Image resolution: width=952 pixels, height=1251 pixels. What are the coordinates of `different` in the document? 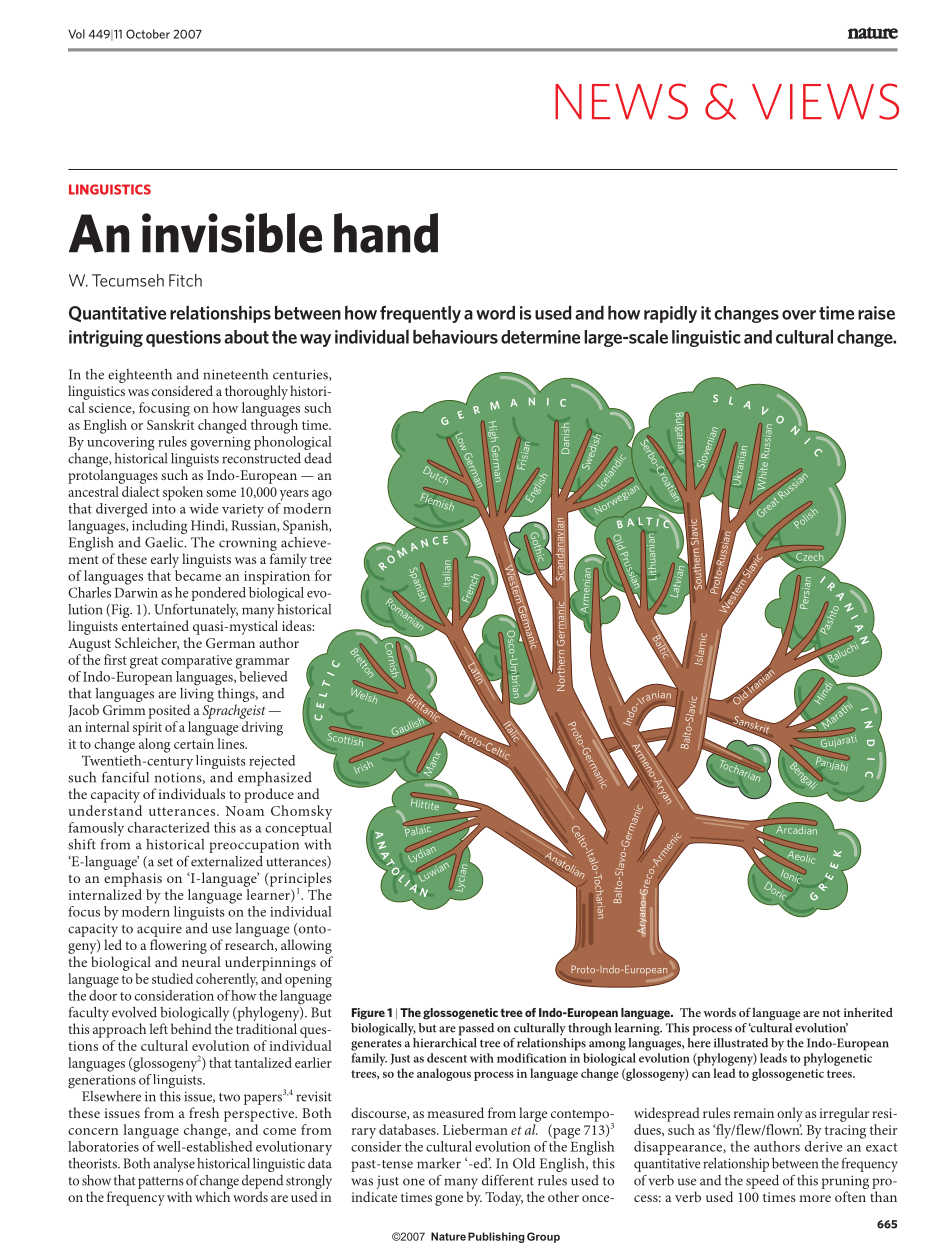 It's located at (508, 1180).
